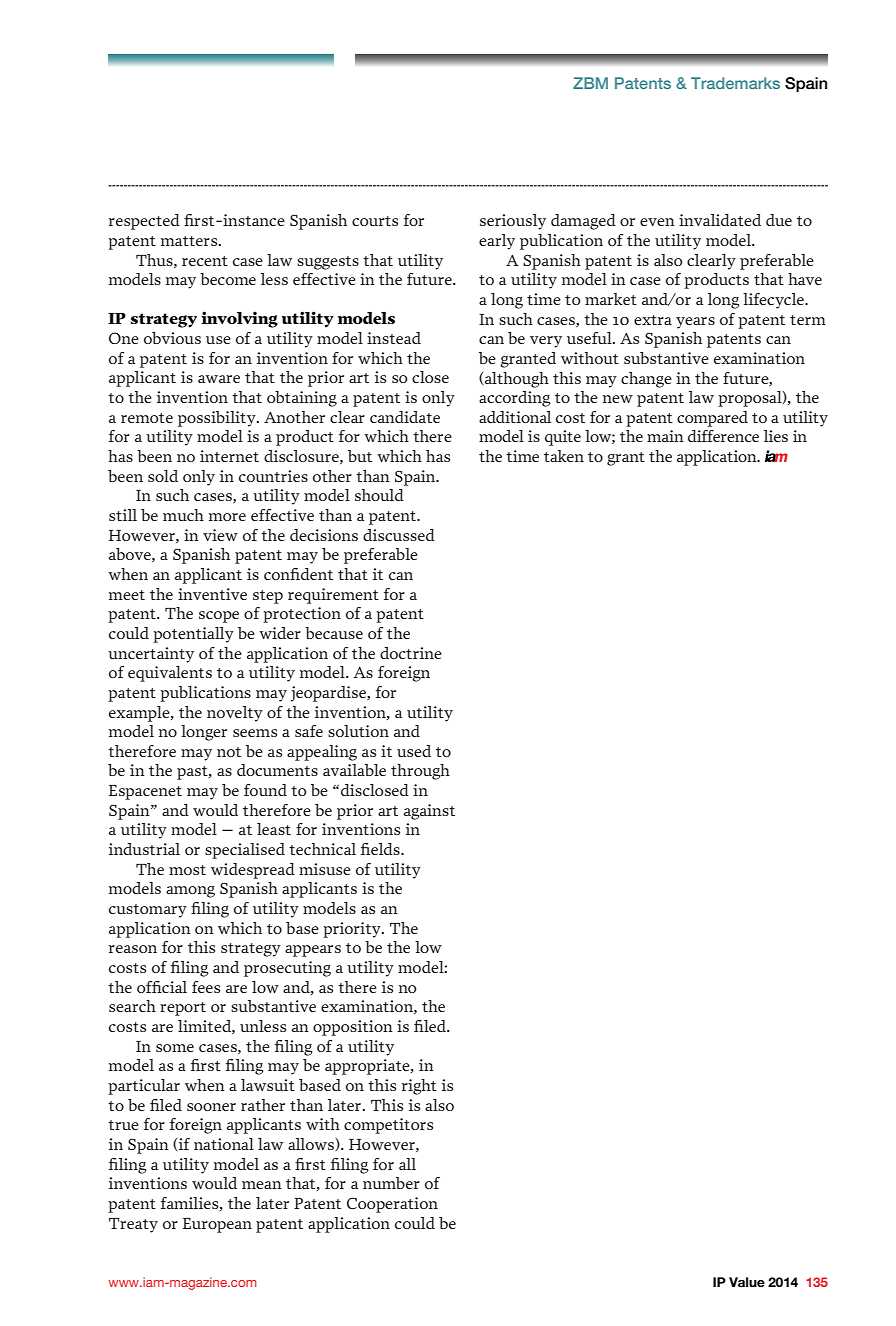 This screenshot has height=1326, width=896. I want to click on seriously, so click(513, 222).
